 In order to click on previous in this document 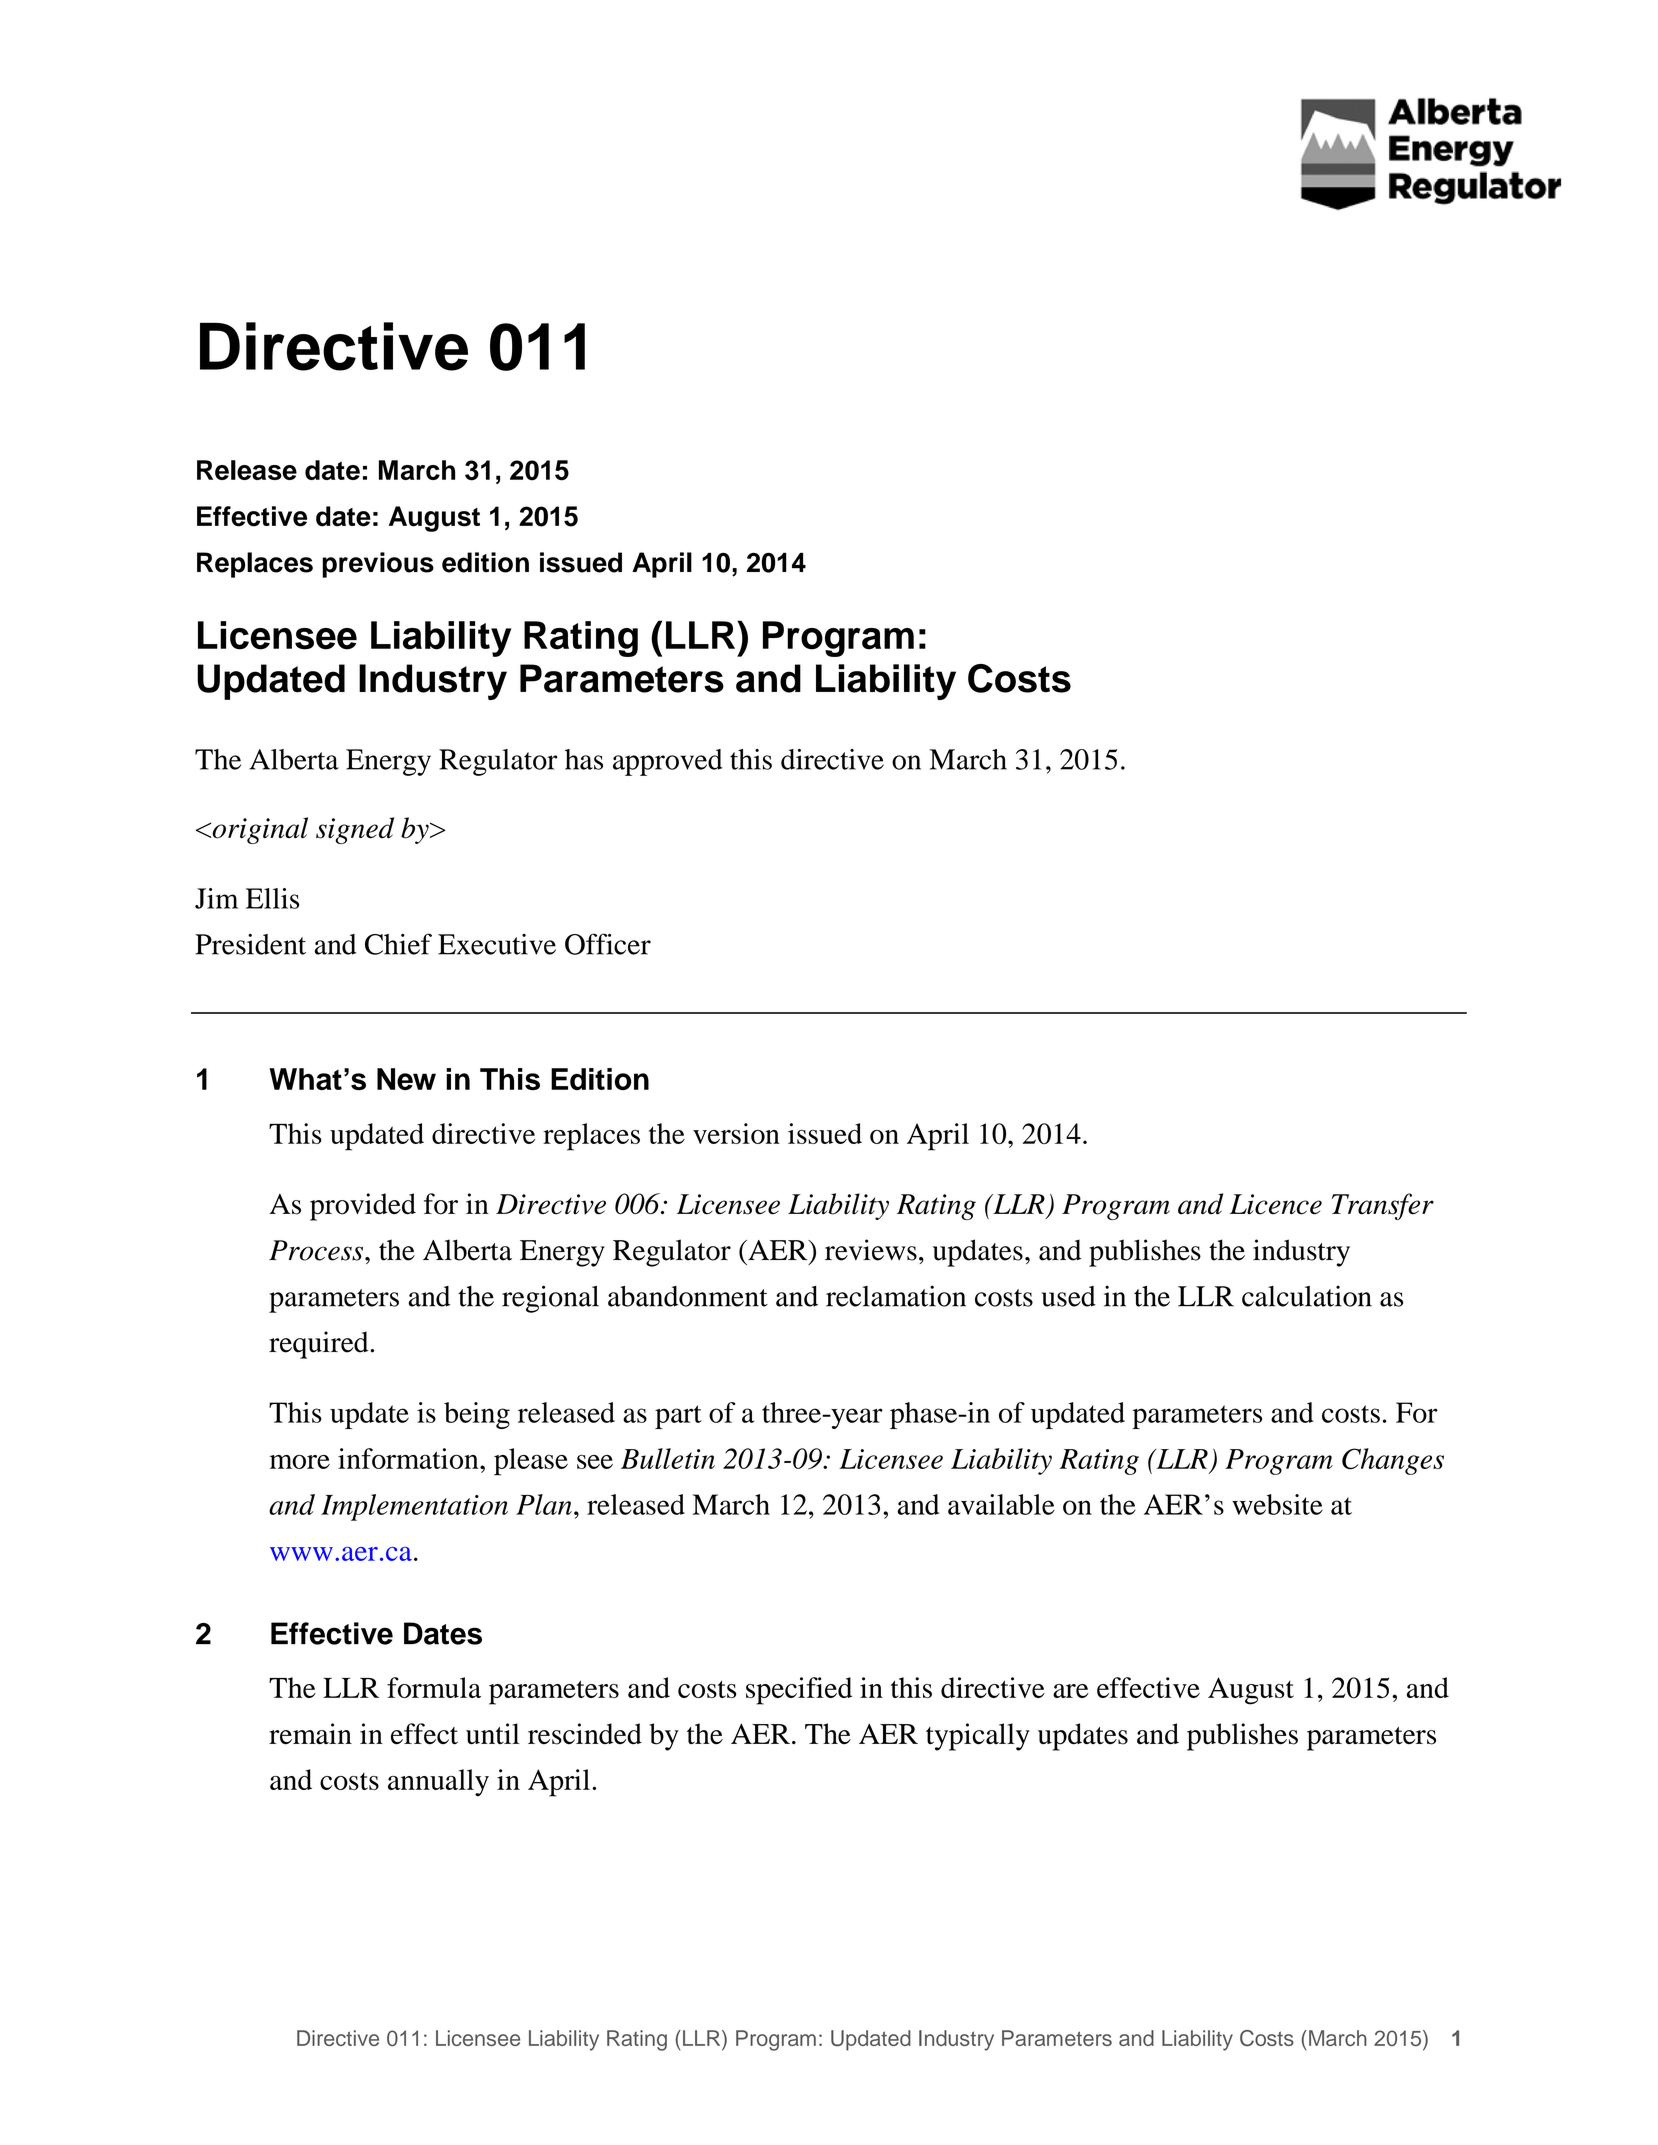, I will do `click(378, 565)`.
